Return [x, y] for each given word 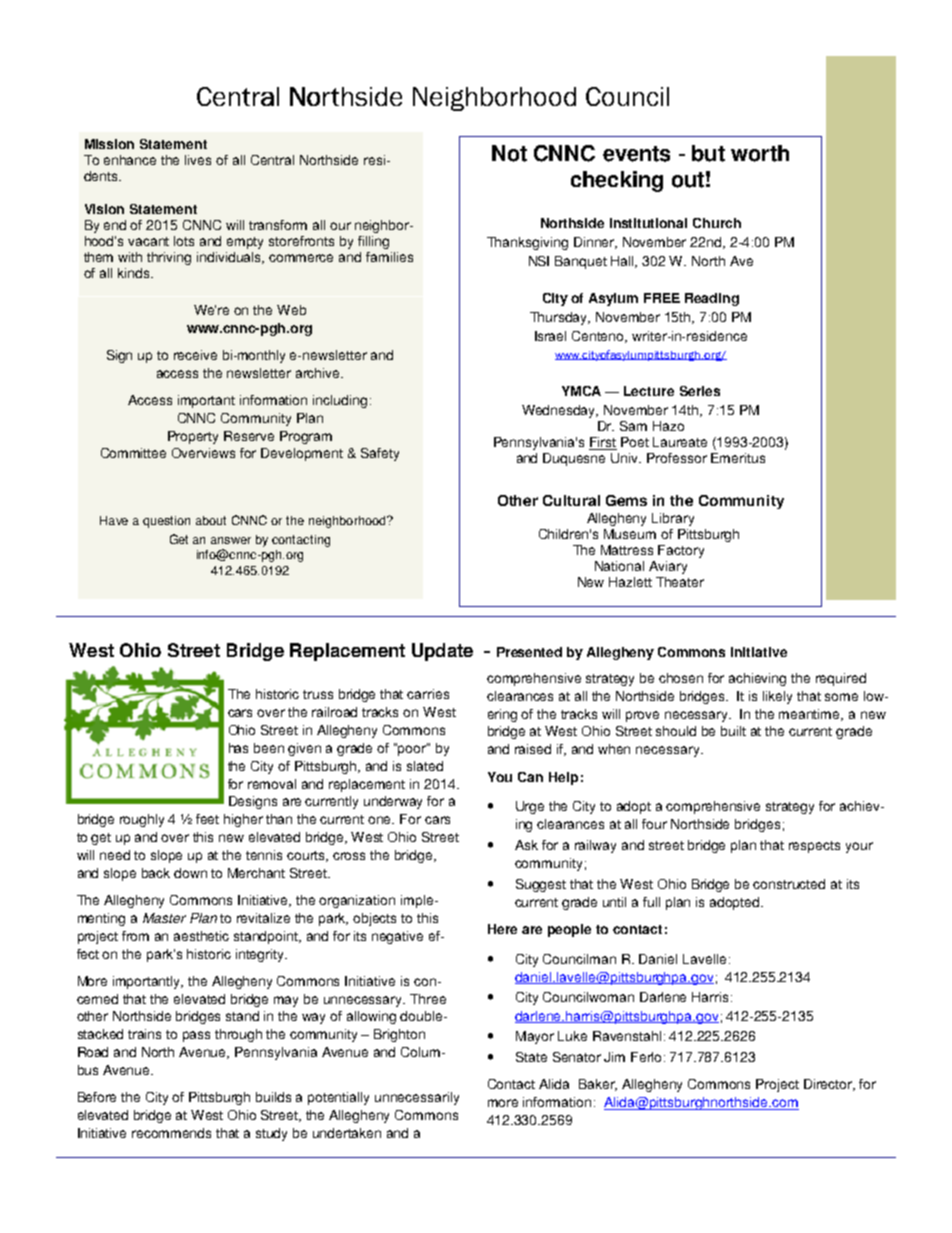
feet [207, 819]
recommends [171, 1133]
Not [509, 153]
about [211, 520]
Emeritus [738, 458]
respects [814, 847]
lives [198, 160]
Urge [530, 807]
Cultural [571, 500]
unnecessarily [417, 1098]
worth [760, 153]
